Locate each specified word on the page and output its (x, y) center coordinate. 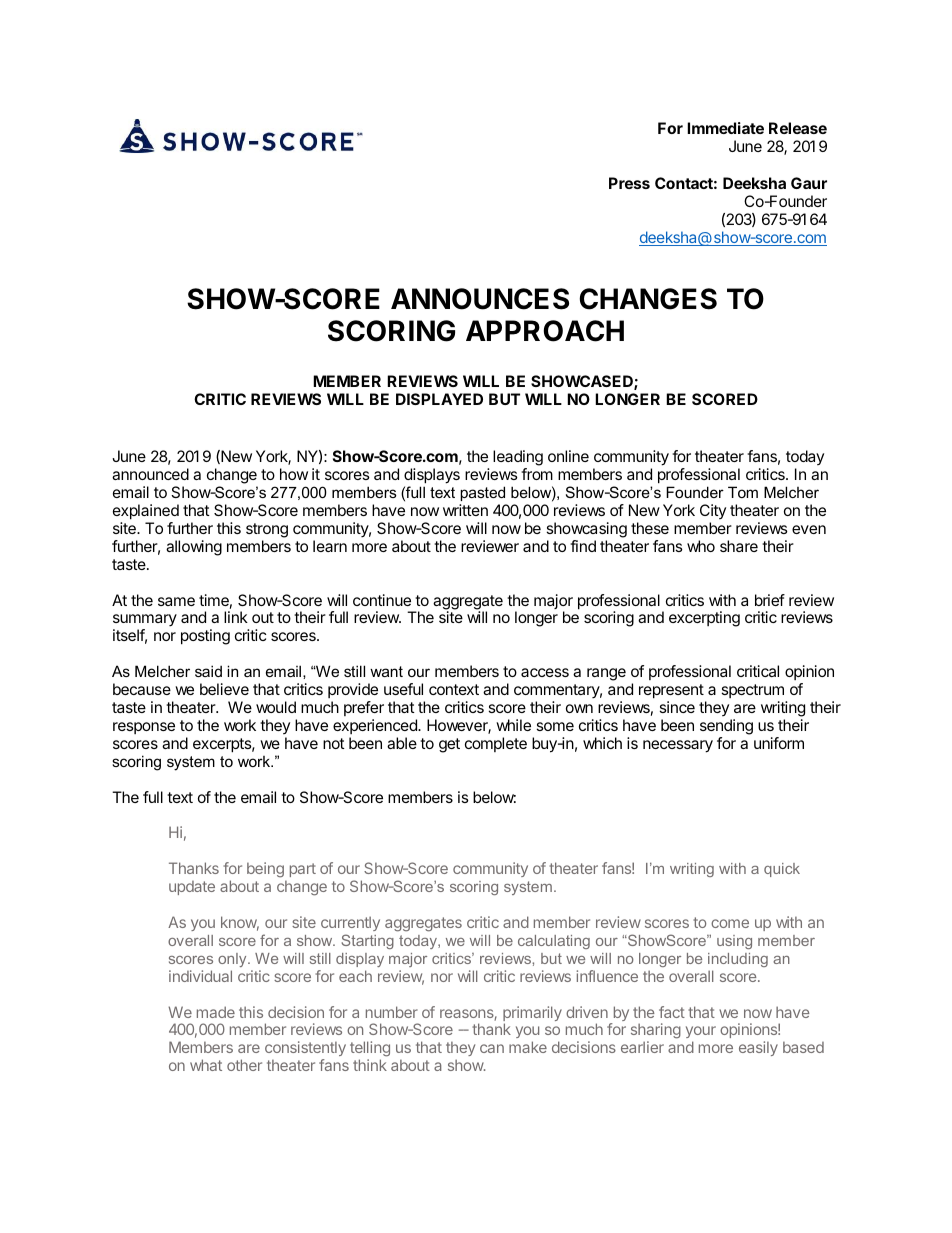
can (492, 1048)
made (216, 1012)
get (449, 745)
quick (782, 870)
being (265, 870)
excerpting (704, 619)
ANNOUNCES (480, 299)
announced (150, 474)
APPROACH (545, 331)
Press (629, 183)
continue (382, 600)
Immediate (725, 128)
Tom (743, 492)
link (236, 617)
